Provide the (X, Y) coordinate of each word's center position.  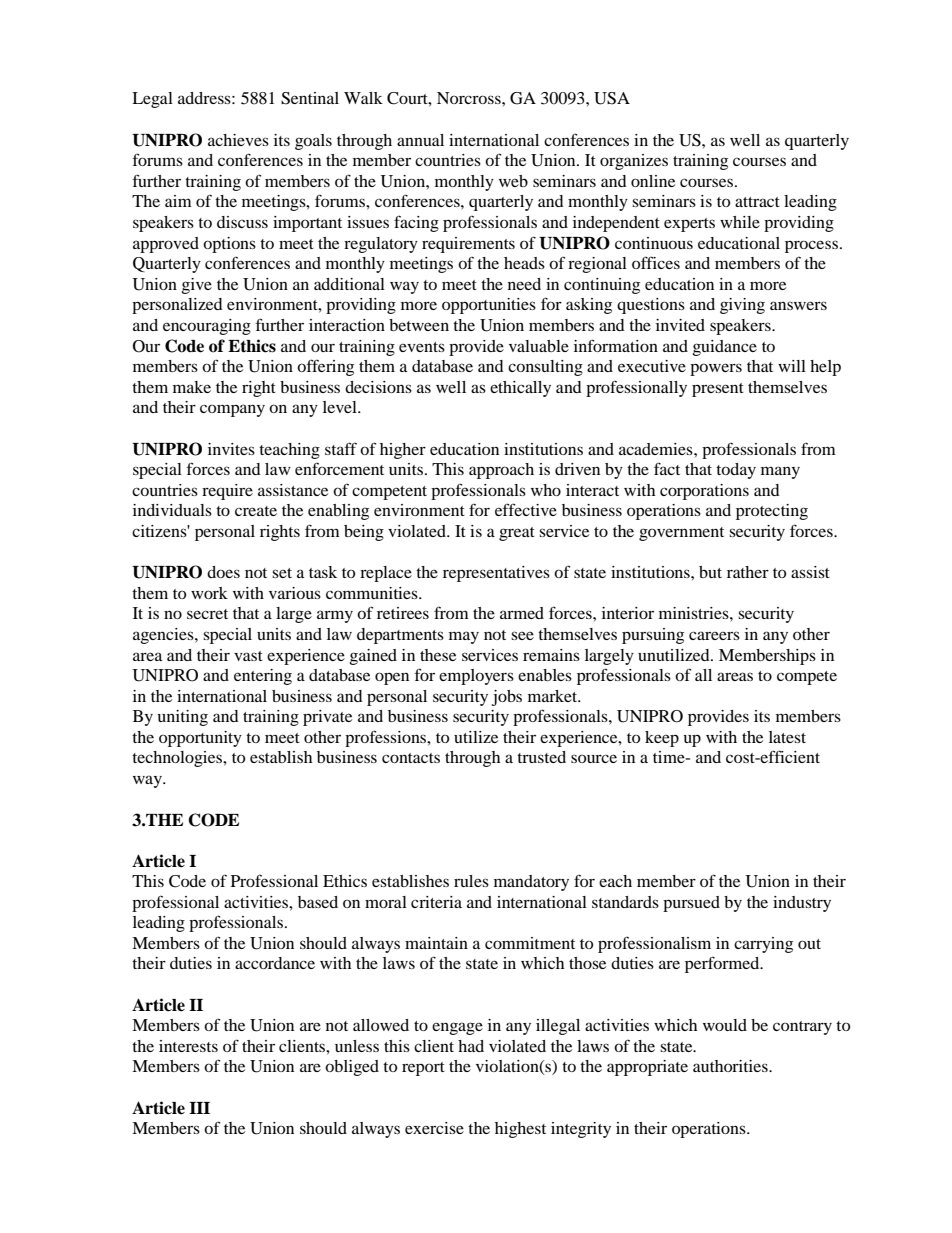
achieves (238, 140)
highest (520, 1130)
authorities (731, 1066)
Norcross (470, 98)
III (199, 1108)
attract (757, 202)
